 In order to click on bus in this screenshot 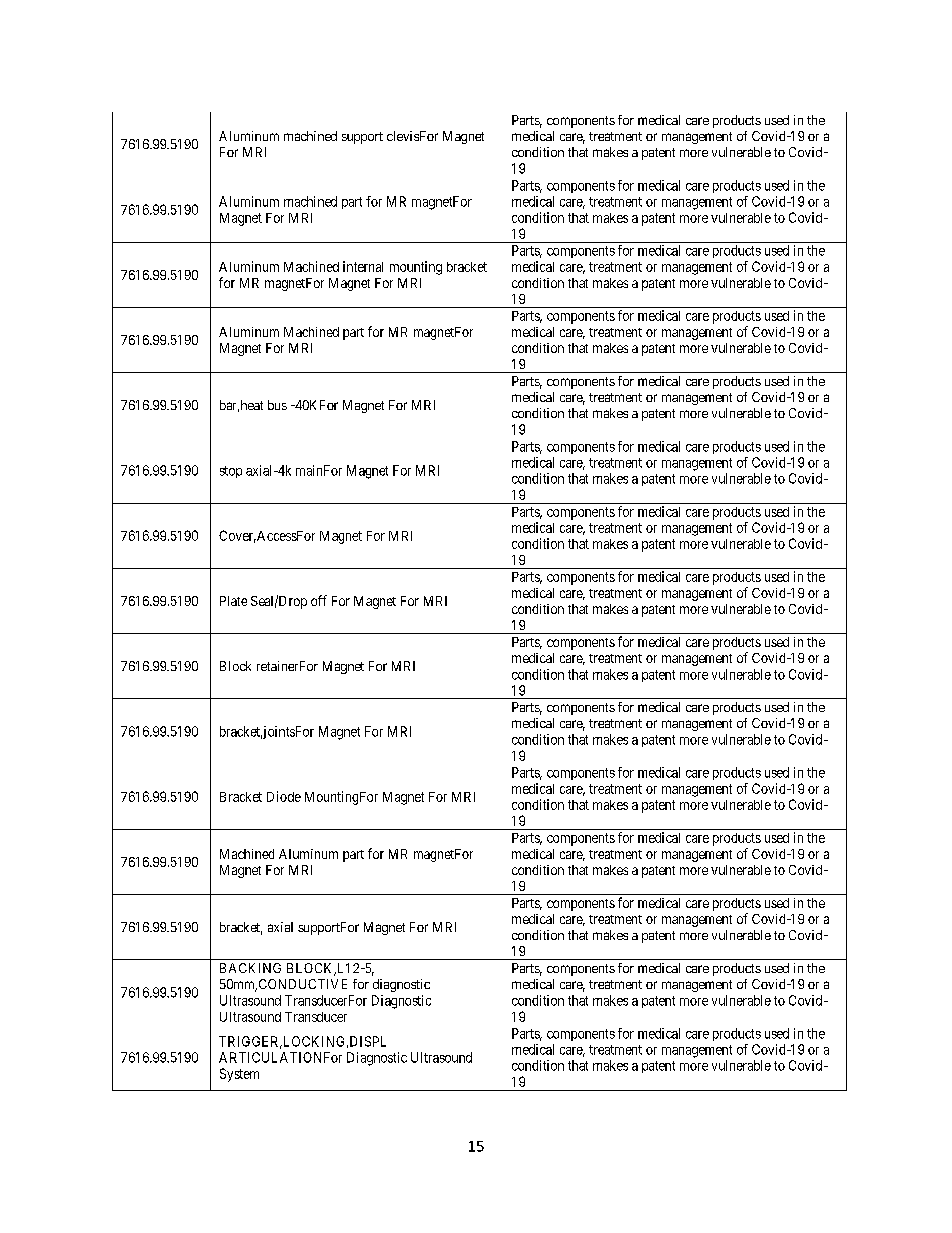, I will do `click(277, 405)`.
